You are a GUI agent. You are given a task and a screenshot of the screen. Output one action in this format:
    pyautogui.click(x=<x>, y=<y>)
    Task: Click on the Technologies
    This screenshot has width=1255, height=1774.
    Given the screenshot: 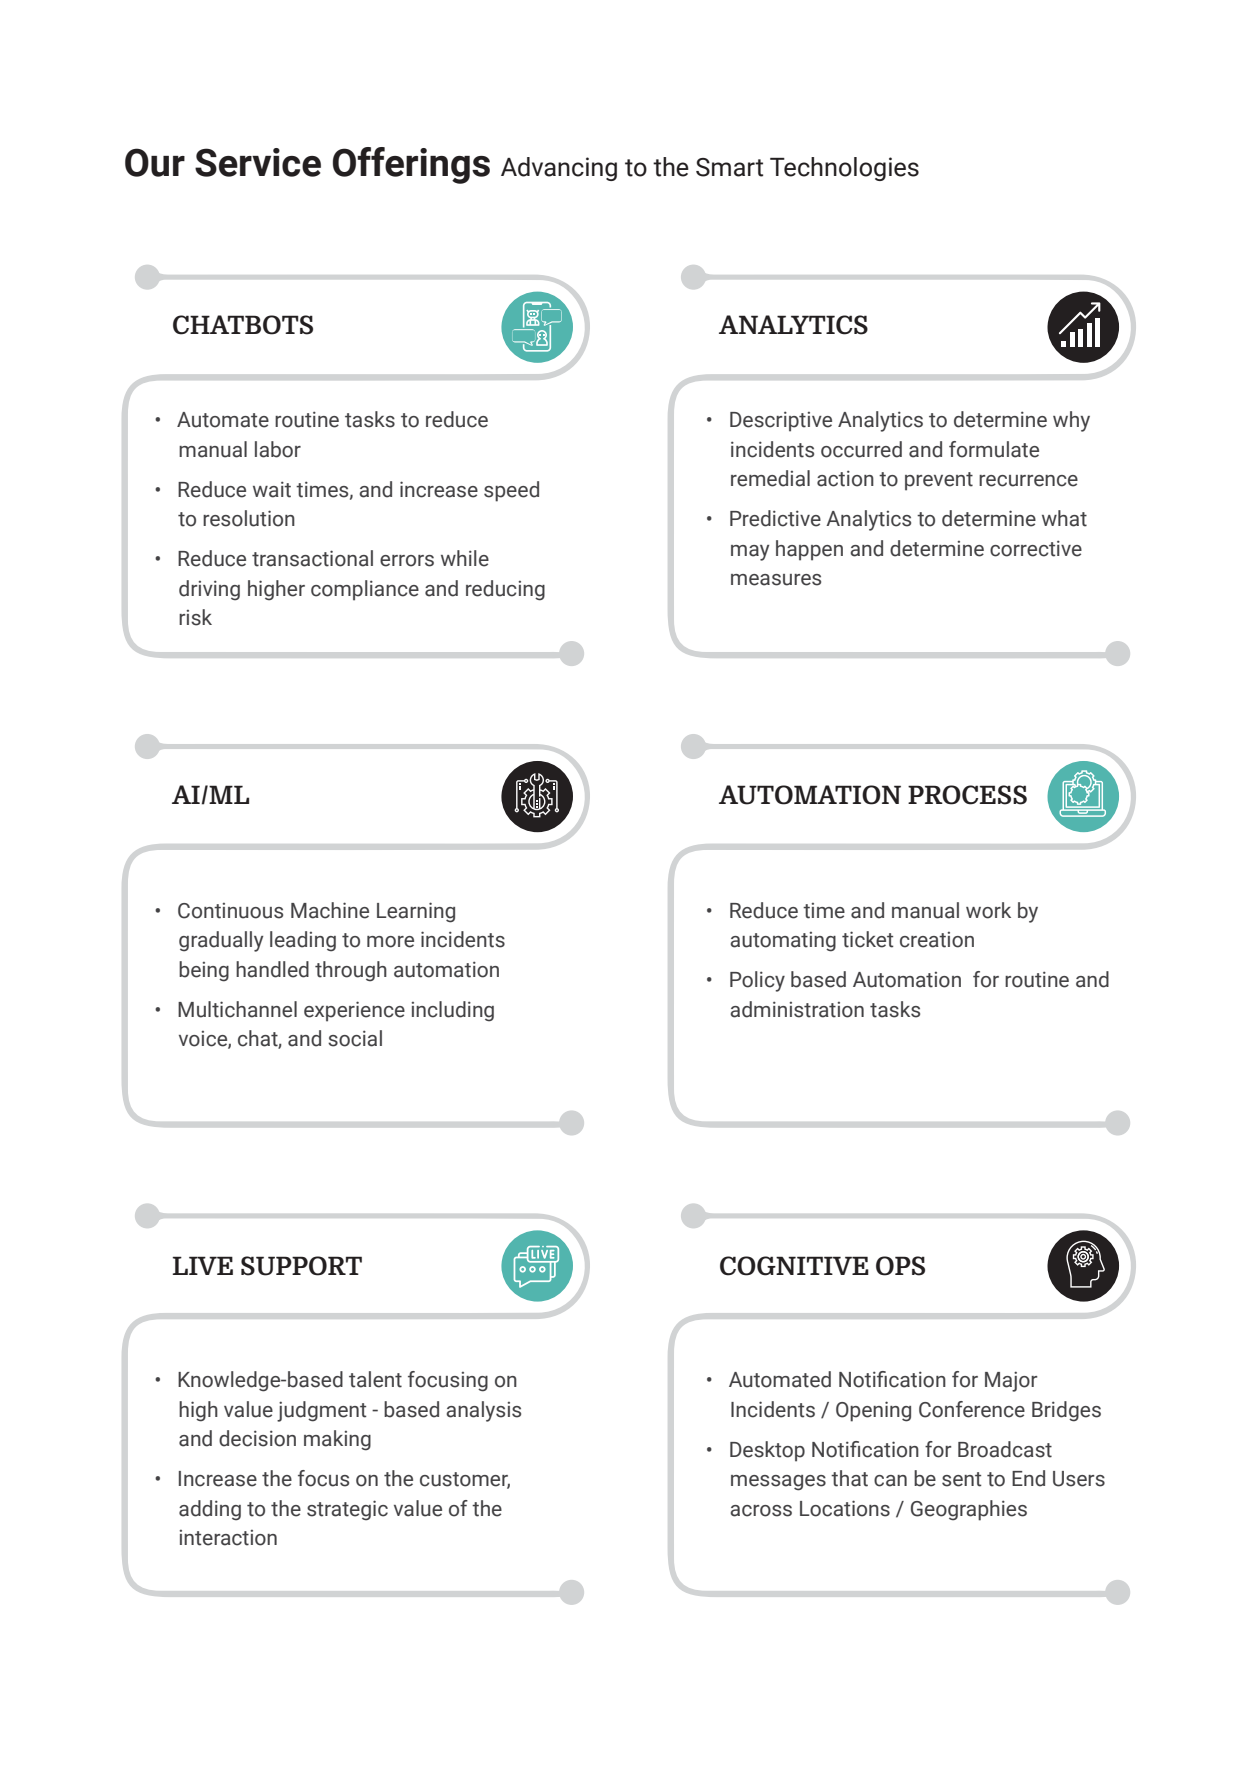 What is the action you would take?
    pyautogui.click(x=844, y=169)
